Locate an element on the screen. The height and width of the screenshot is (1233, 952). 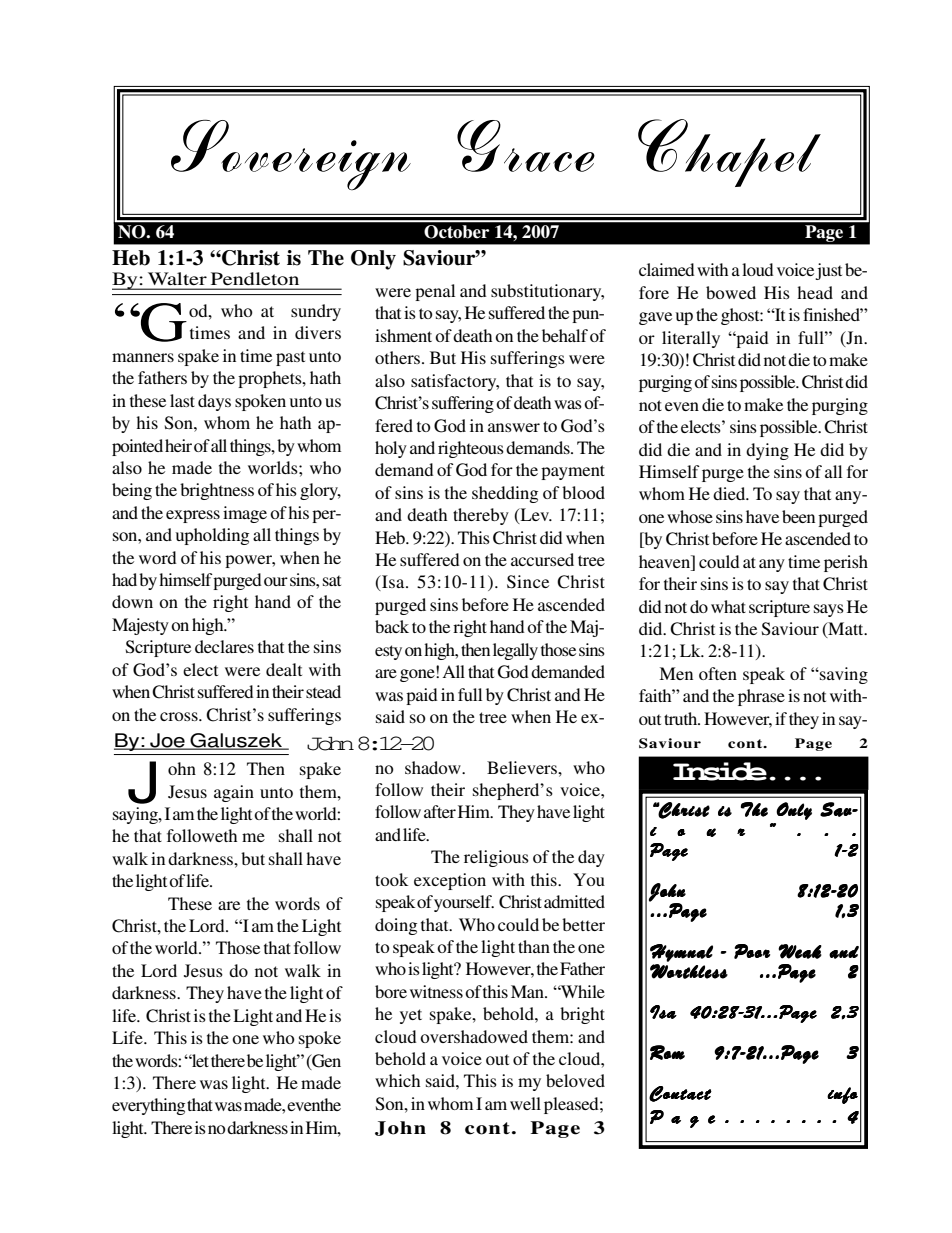
been is located at coordinates (798, 516).
